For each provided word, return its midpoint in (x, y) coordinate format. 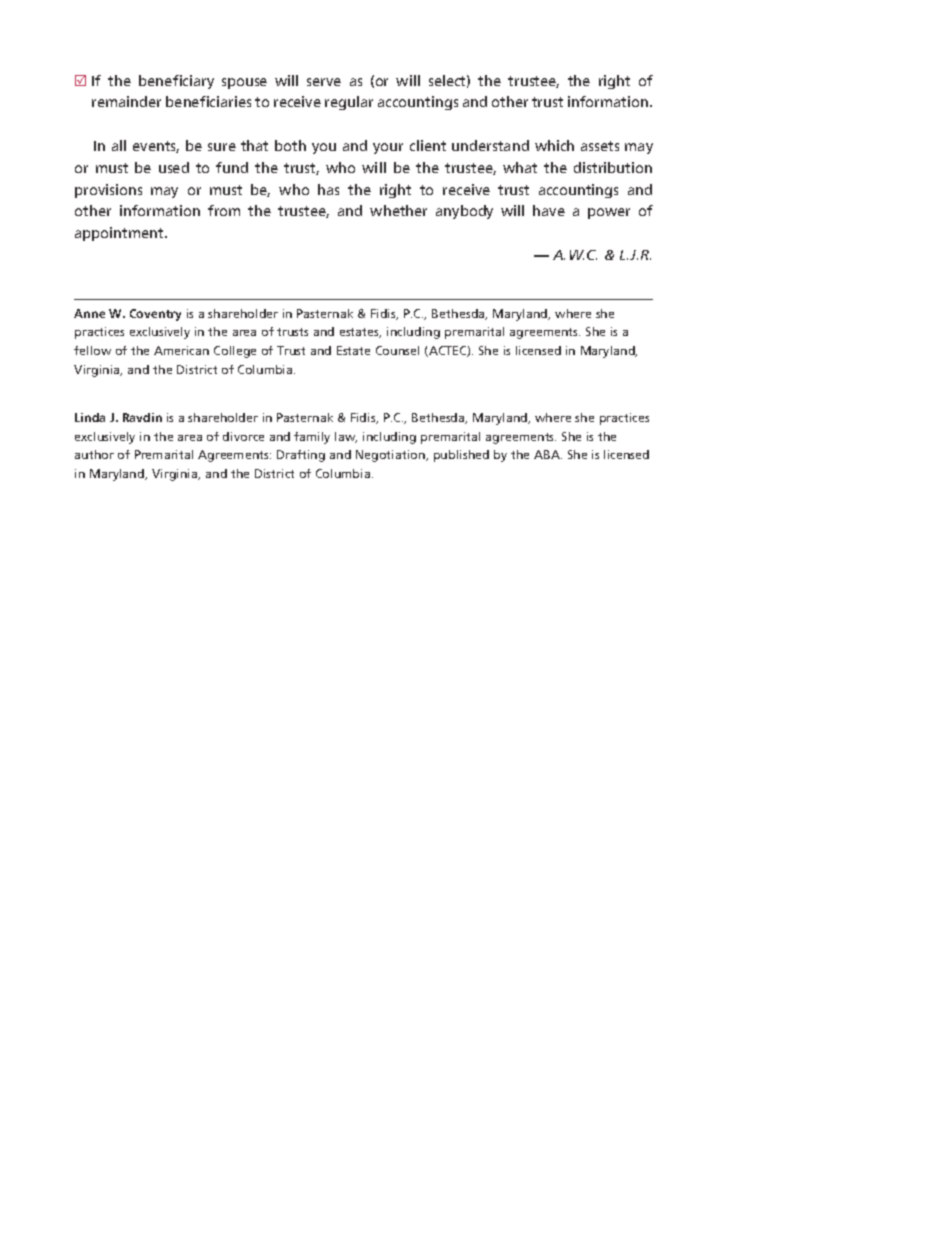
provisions (108, 191)
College (235, 352)
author (94, 454)
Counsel (397, 350)
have (549, 210)
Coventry (155, 315)
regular (349, 103)
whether (398, 210)
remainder (126, 101)
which (554, 145)
